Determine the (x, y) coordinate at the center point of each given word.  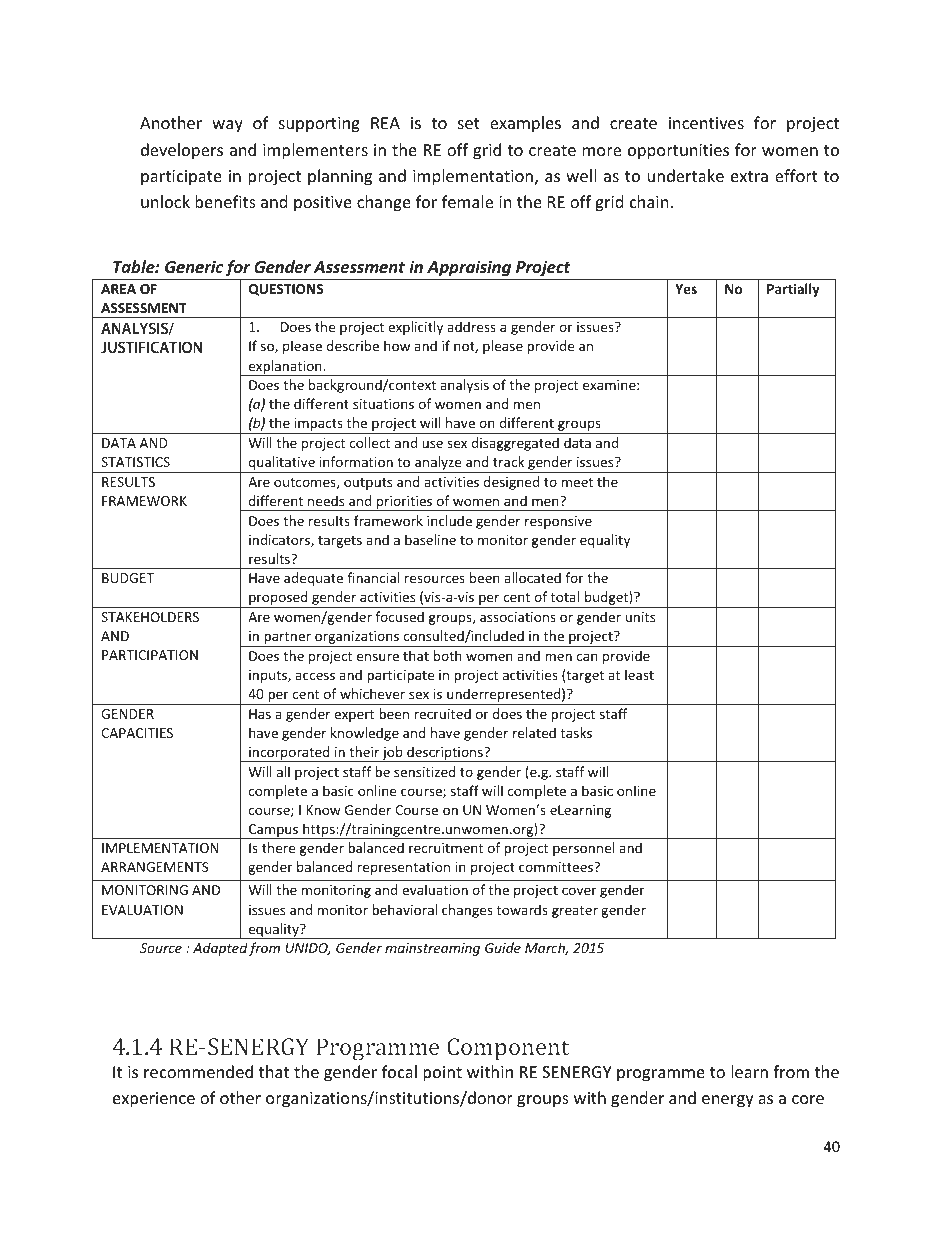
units (640, 617)
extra (749, 176)
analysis (464, 386)
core (808, 1099)
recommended (198, 1071)
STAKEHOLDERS (150, 617)
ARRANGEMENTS (155, 867)
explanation (285, 368)
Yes (686, 289)
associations (518, 617)
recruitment (446, 848)
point (442, 1074)
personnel (583, 849)
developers (182, 151)
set (469, 123)
